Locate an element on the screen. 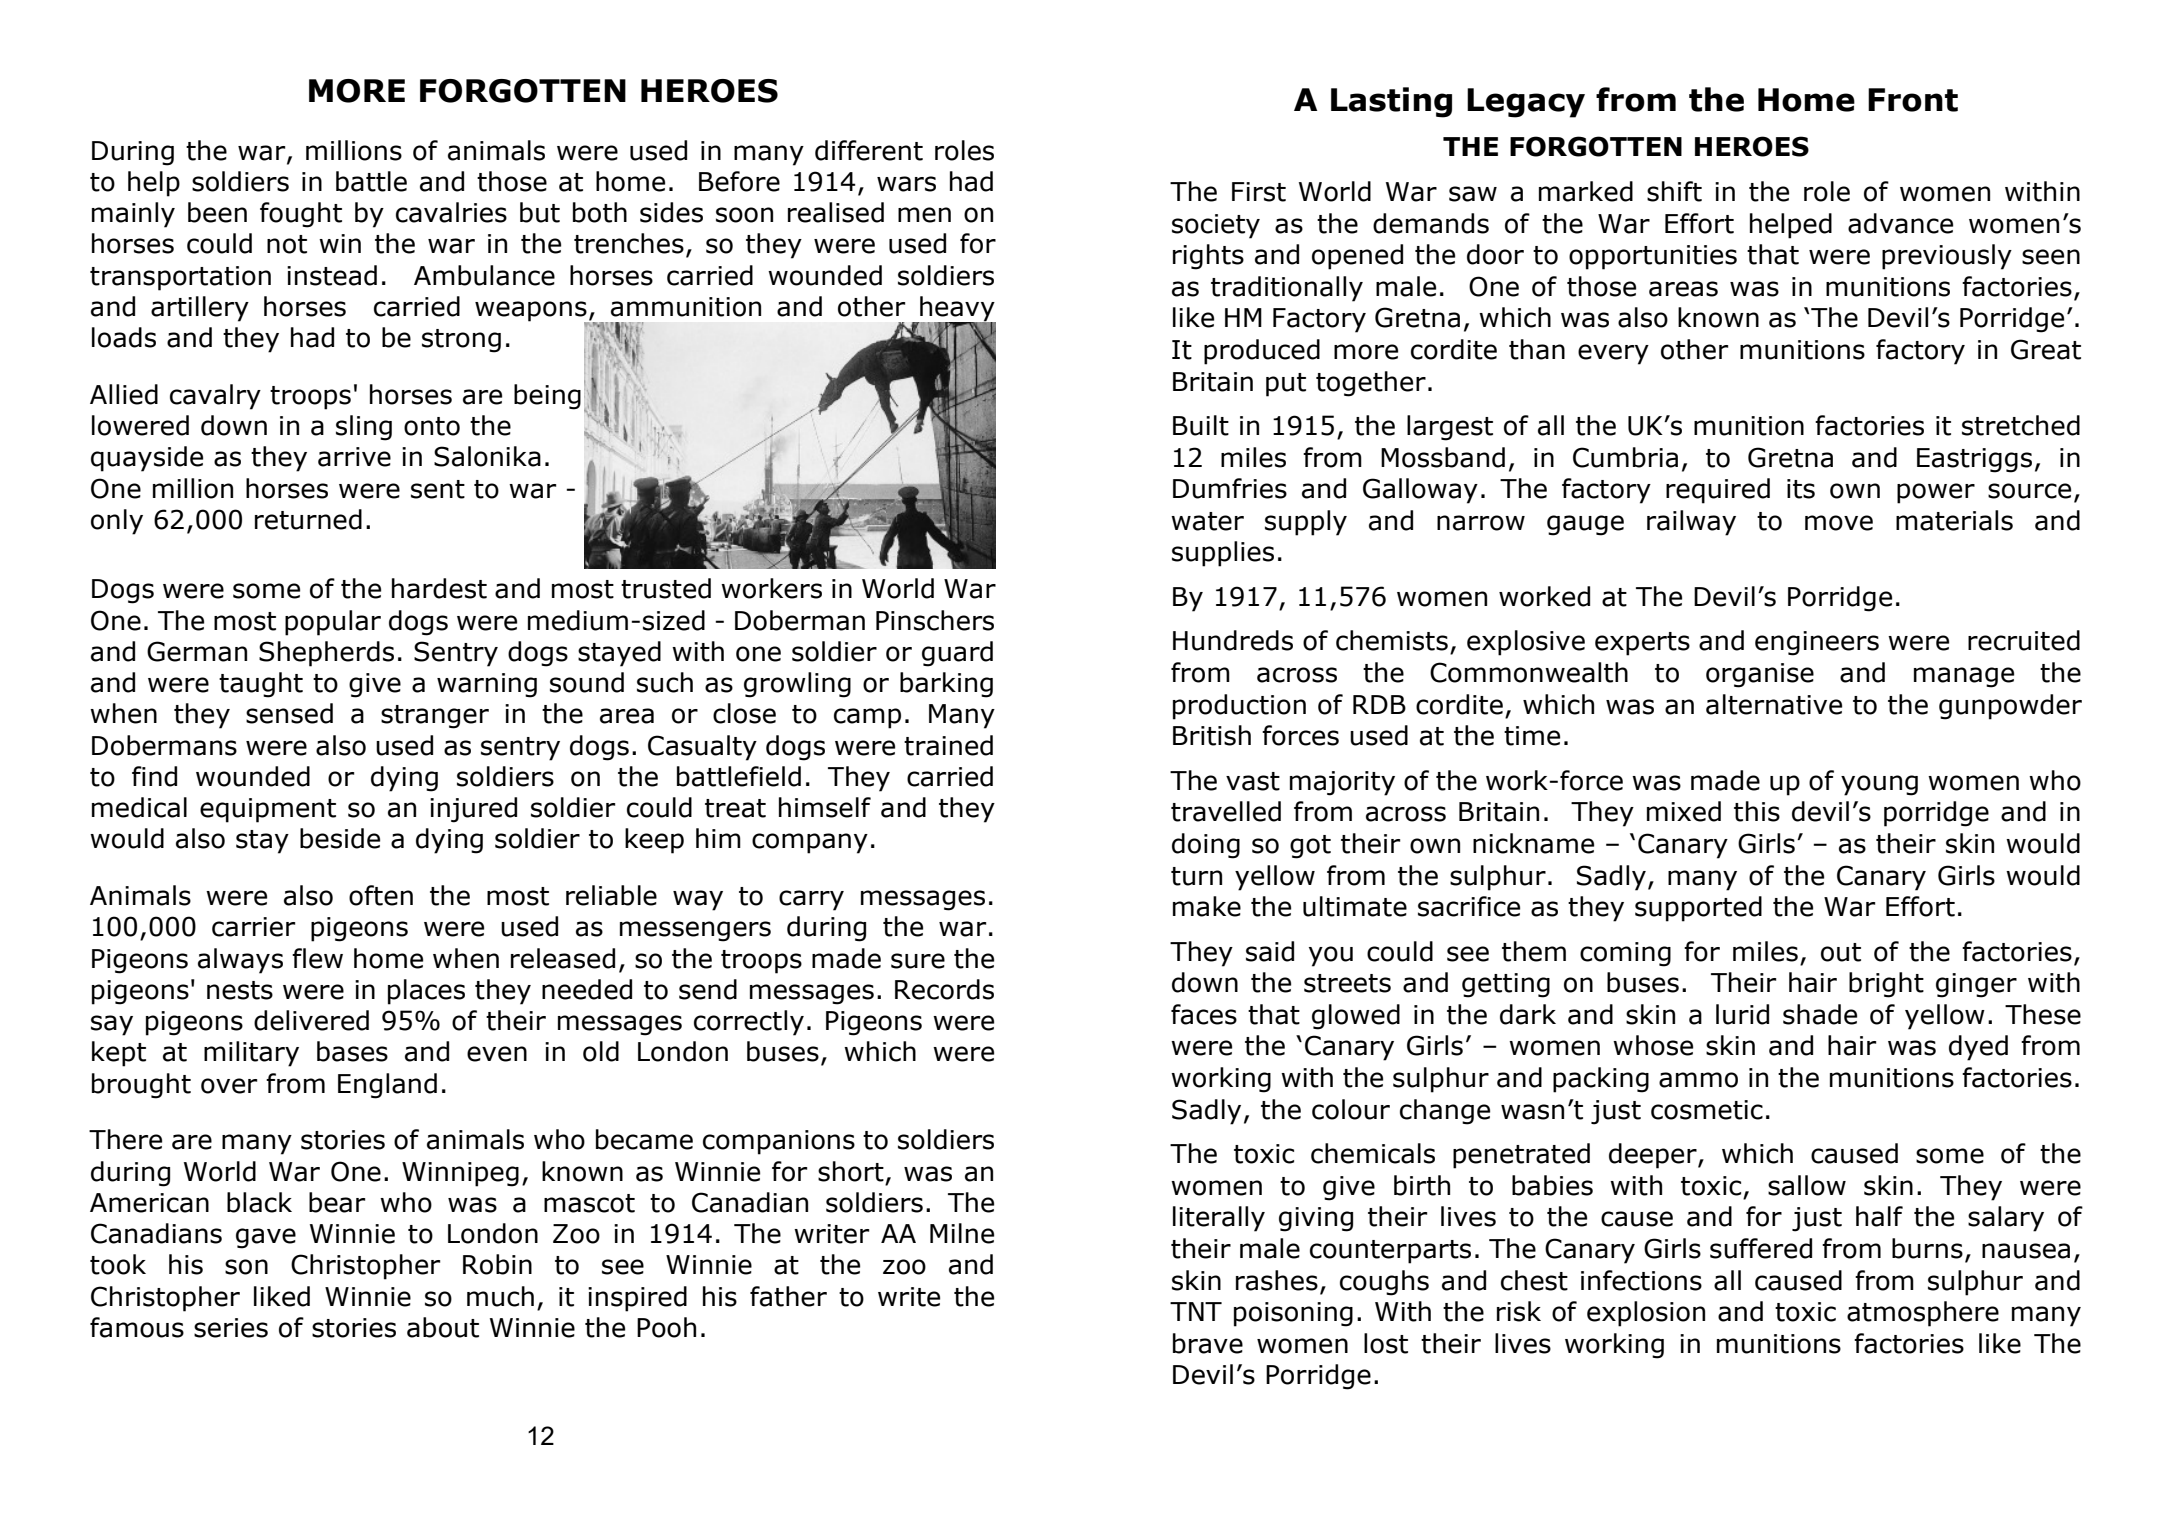  sensed is located at coordinates (289, 713).
